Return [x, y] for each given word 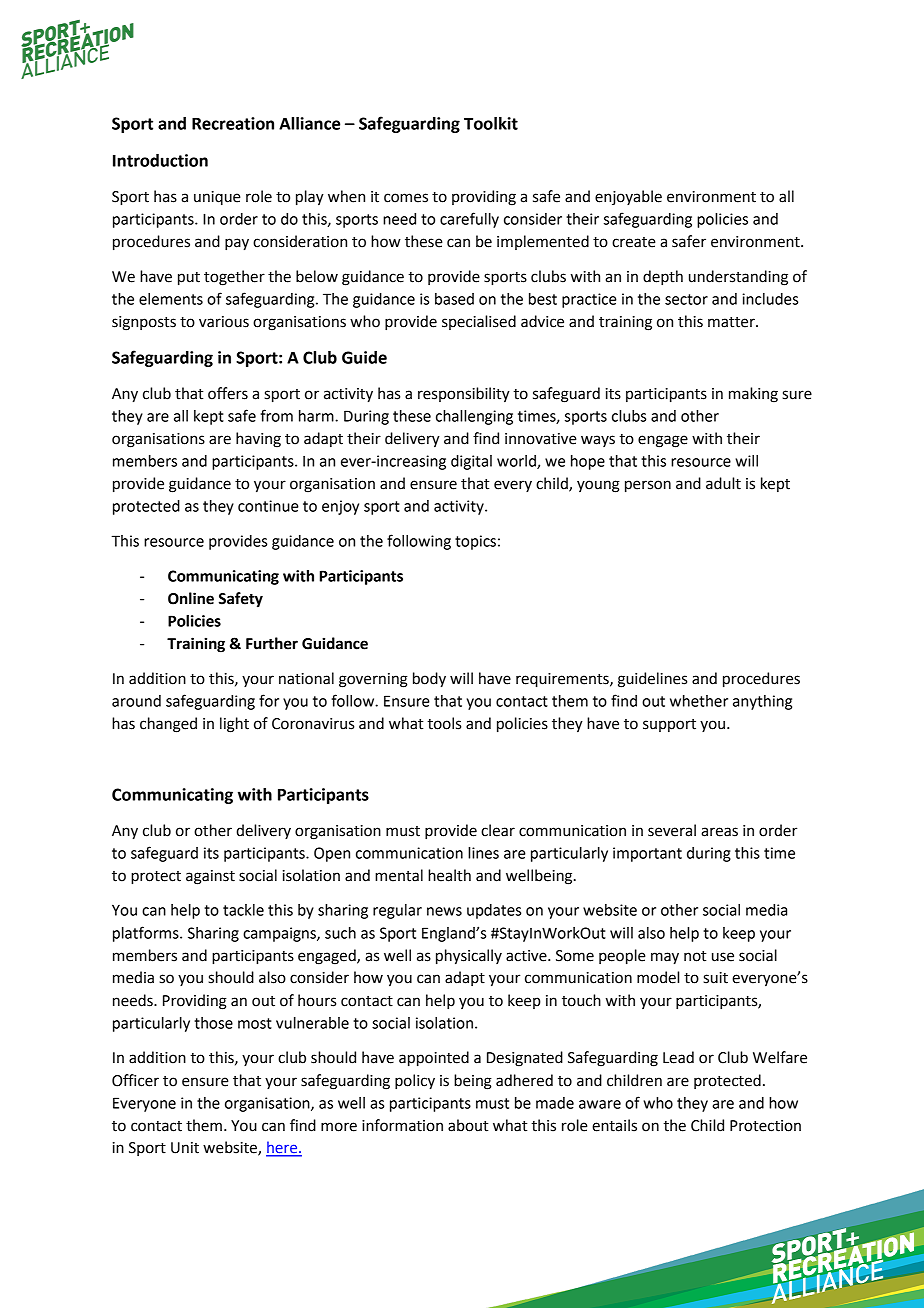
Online [191, 598]
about [468, 1125]
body [429, 680]
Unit [185, 1148]
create [634, 242]
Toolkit [491, 123]
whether [699, 701]
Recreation [233, 123]
